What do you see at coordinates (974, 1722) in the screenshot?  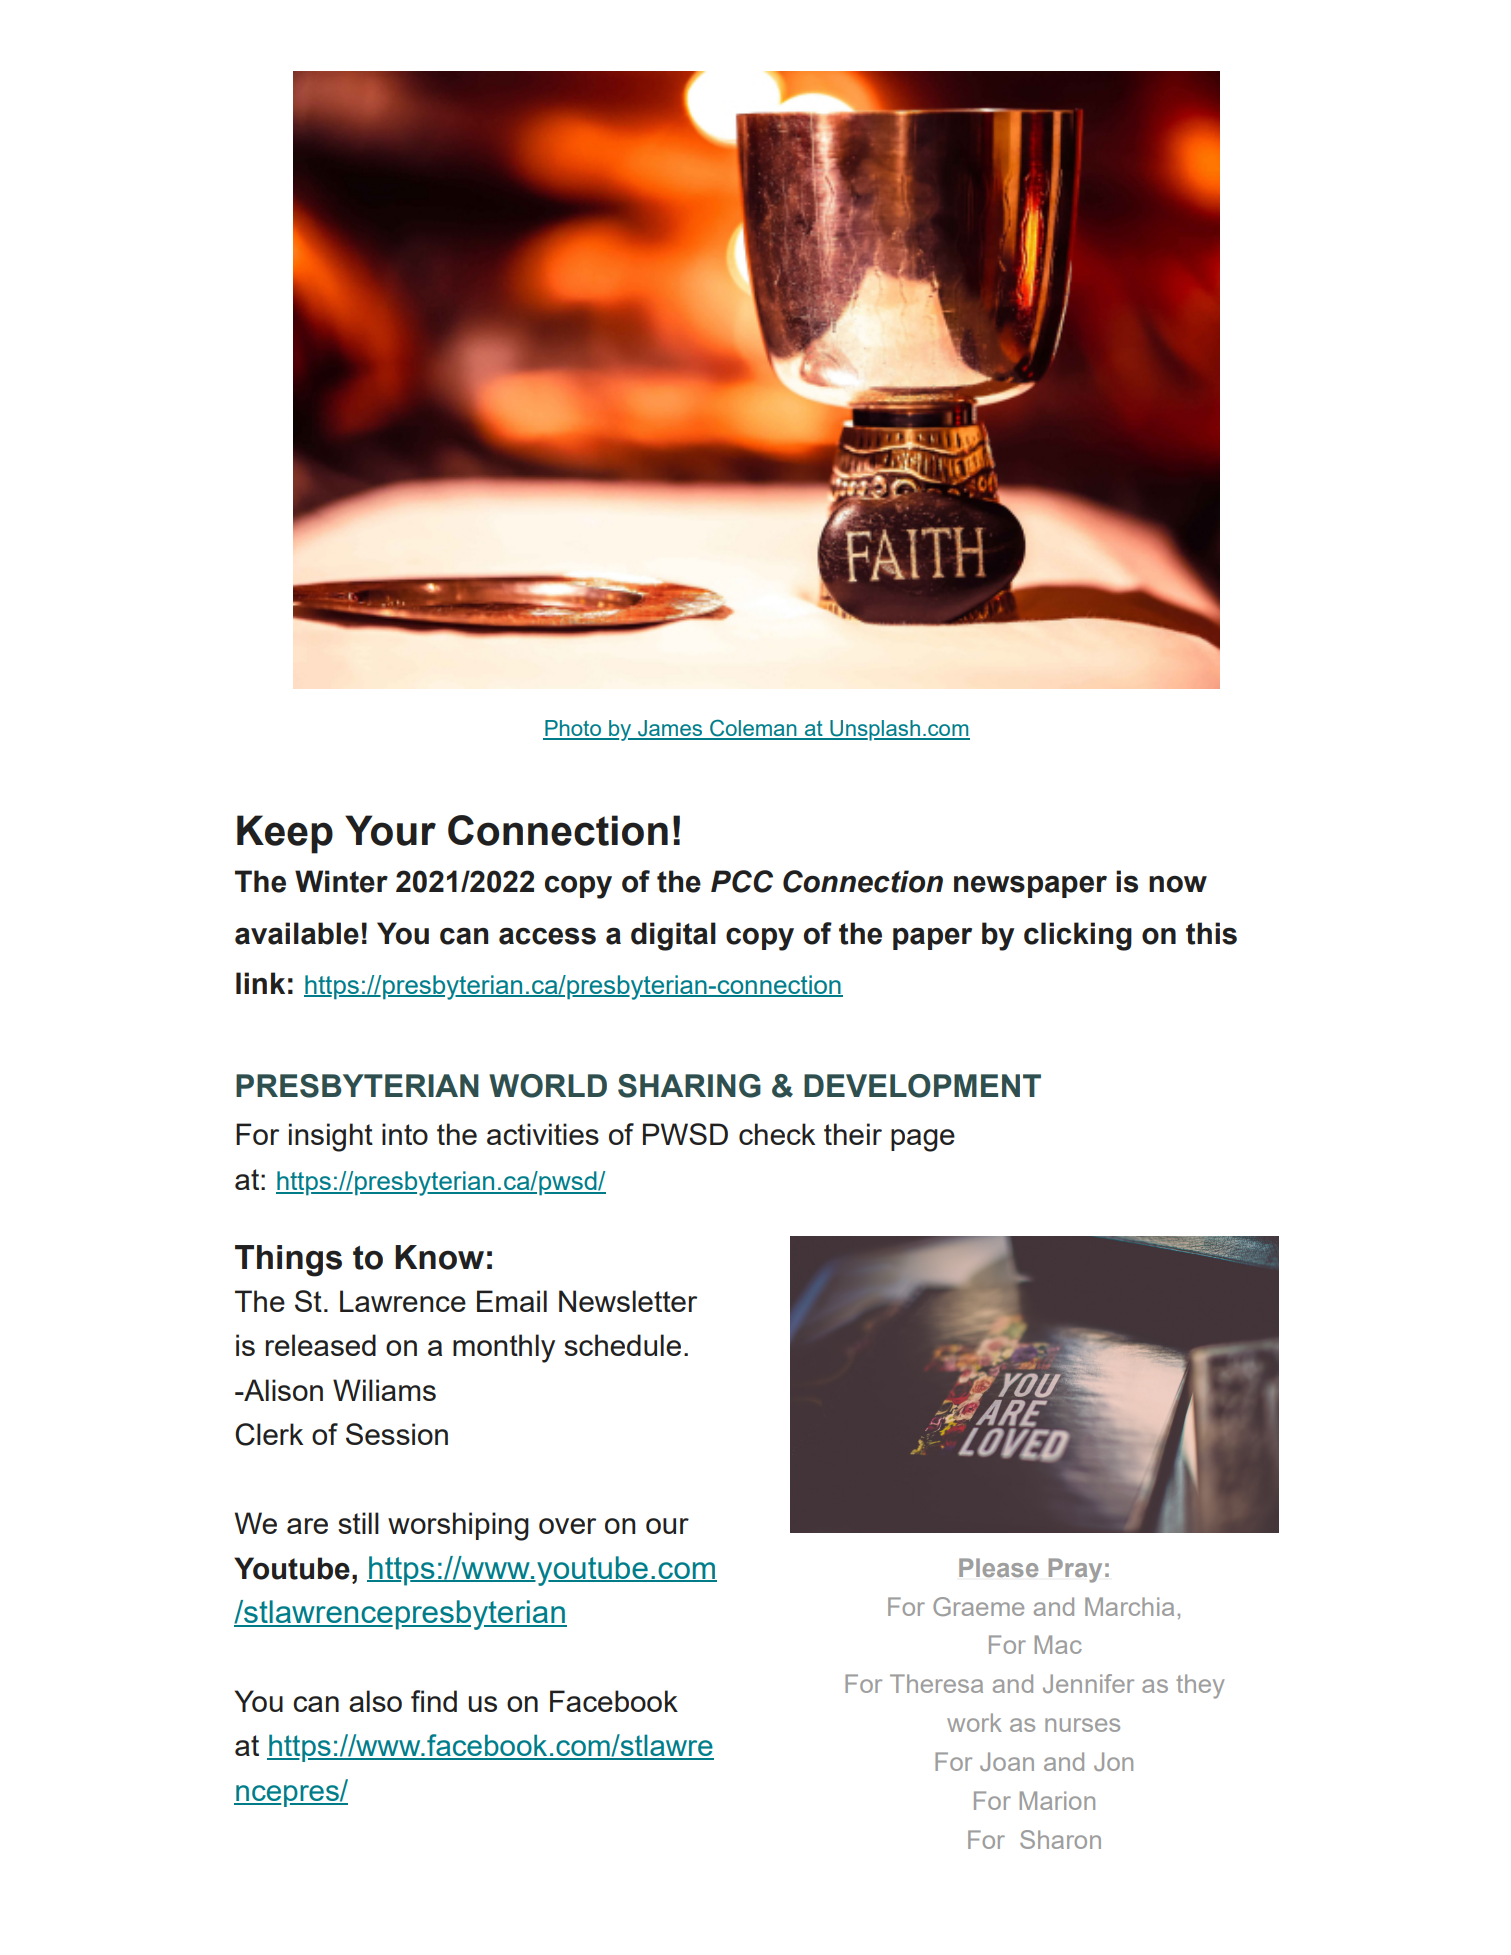 I see `work` at bounding box center [974, 1722].
